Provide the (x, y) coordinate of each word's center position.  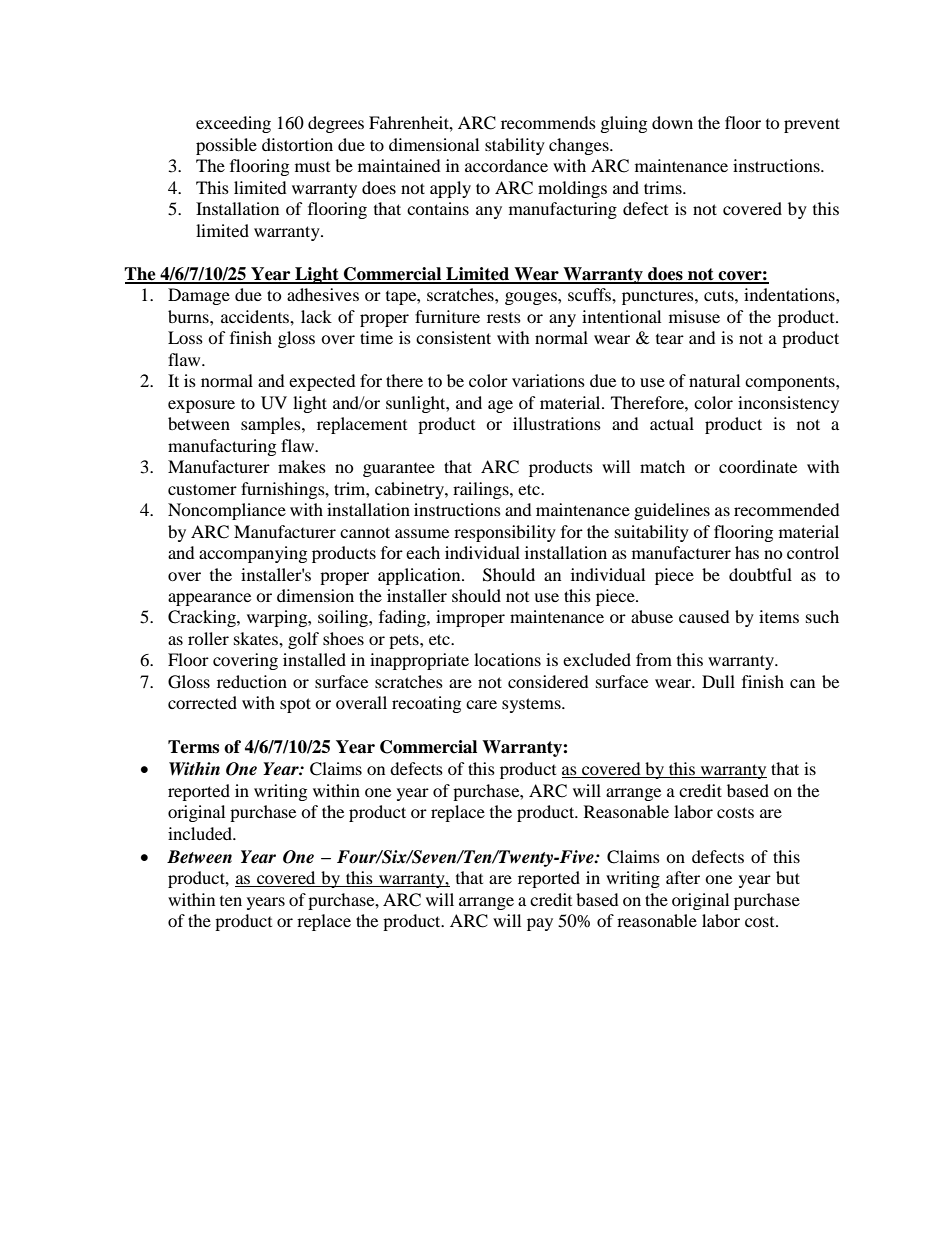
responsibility (505, 533)
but (788, 877)
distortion (297, 144)
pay (540, 924)
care (481, 704)
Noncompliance (227, 511)
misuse (694, 316)
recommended (787, 509)
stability (515, 146)
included (201, 833)
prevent (812, 125)
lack (316, 316)
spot (295, 705)
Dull (718, 681)
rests (504, 318)
